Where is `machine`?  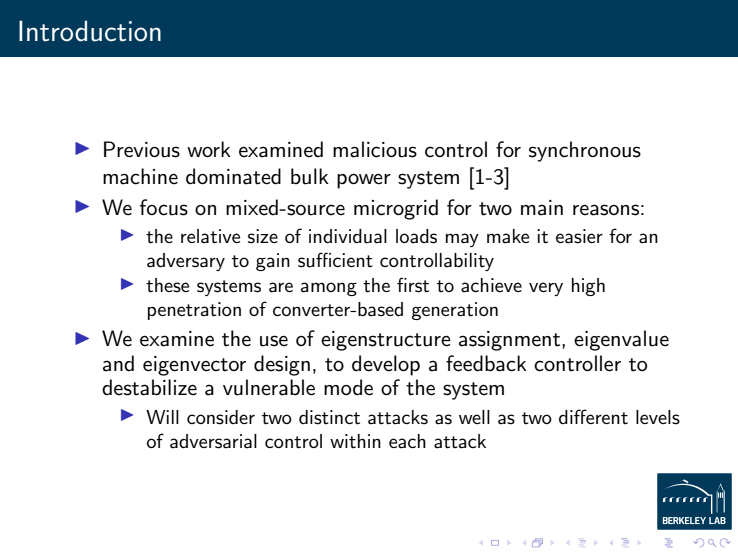
machine is located at coordinates (140, 176).
